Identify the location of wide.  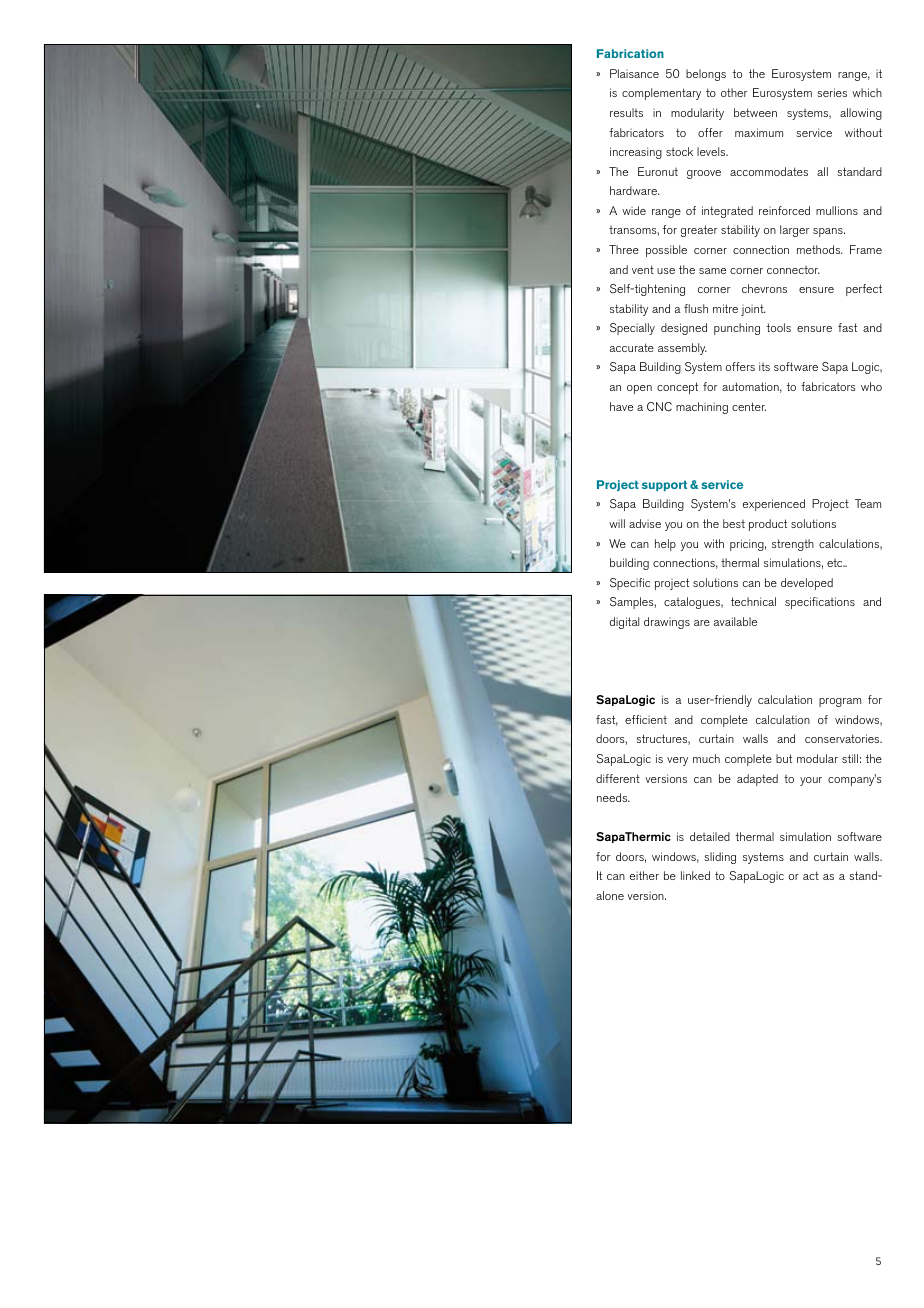
(634, 210).
